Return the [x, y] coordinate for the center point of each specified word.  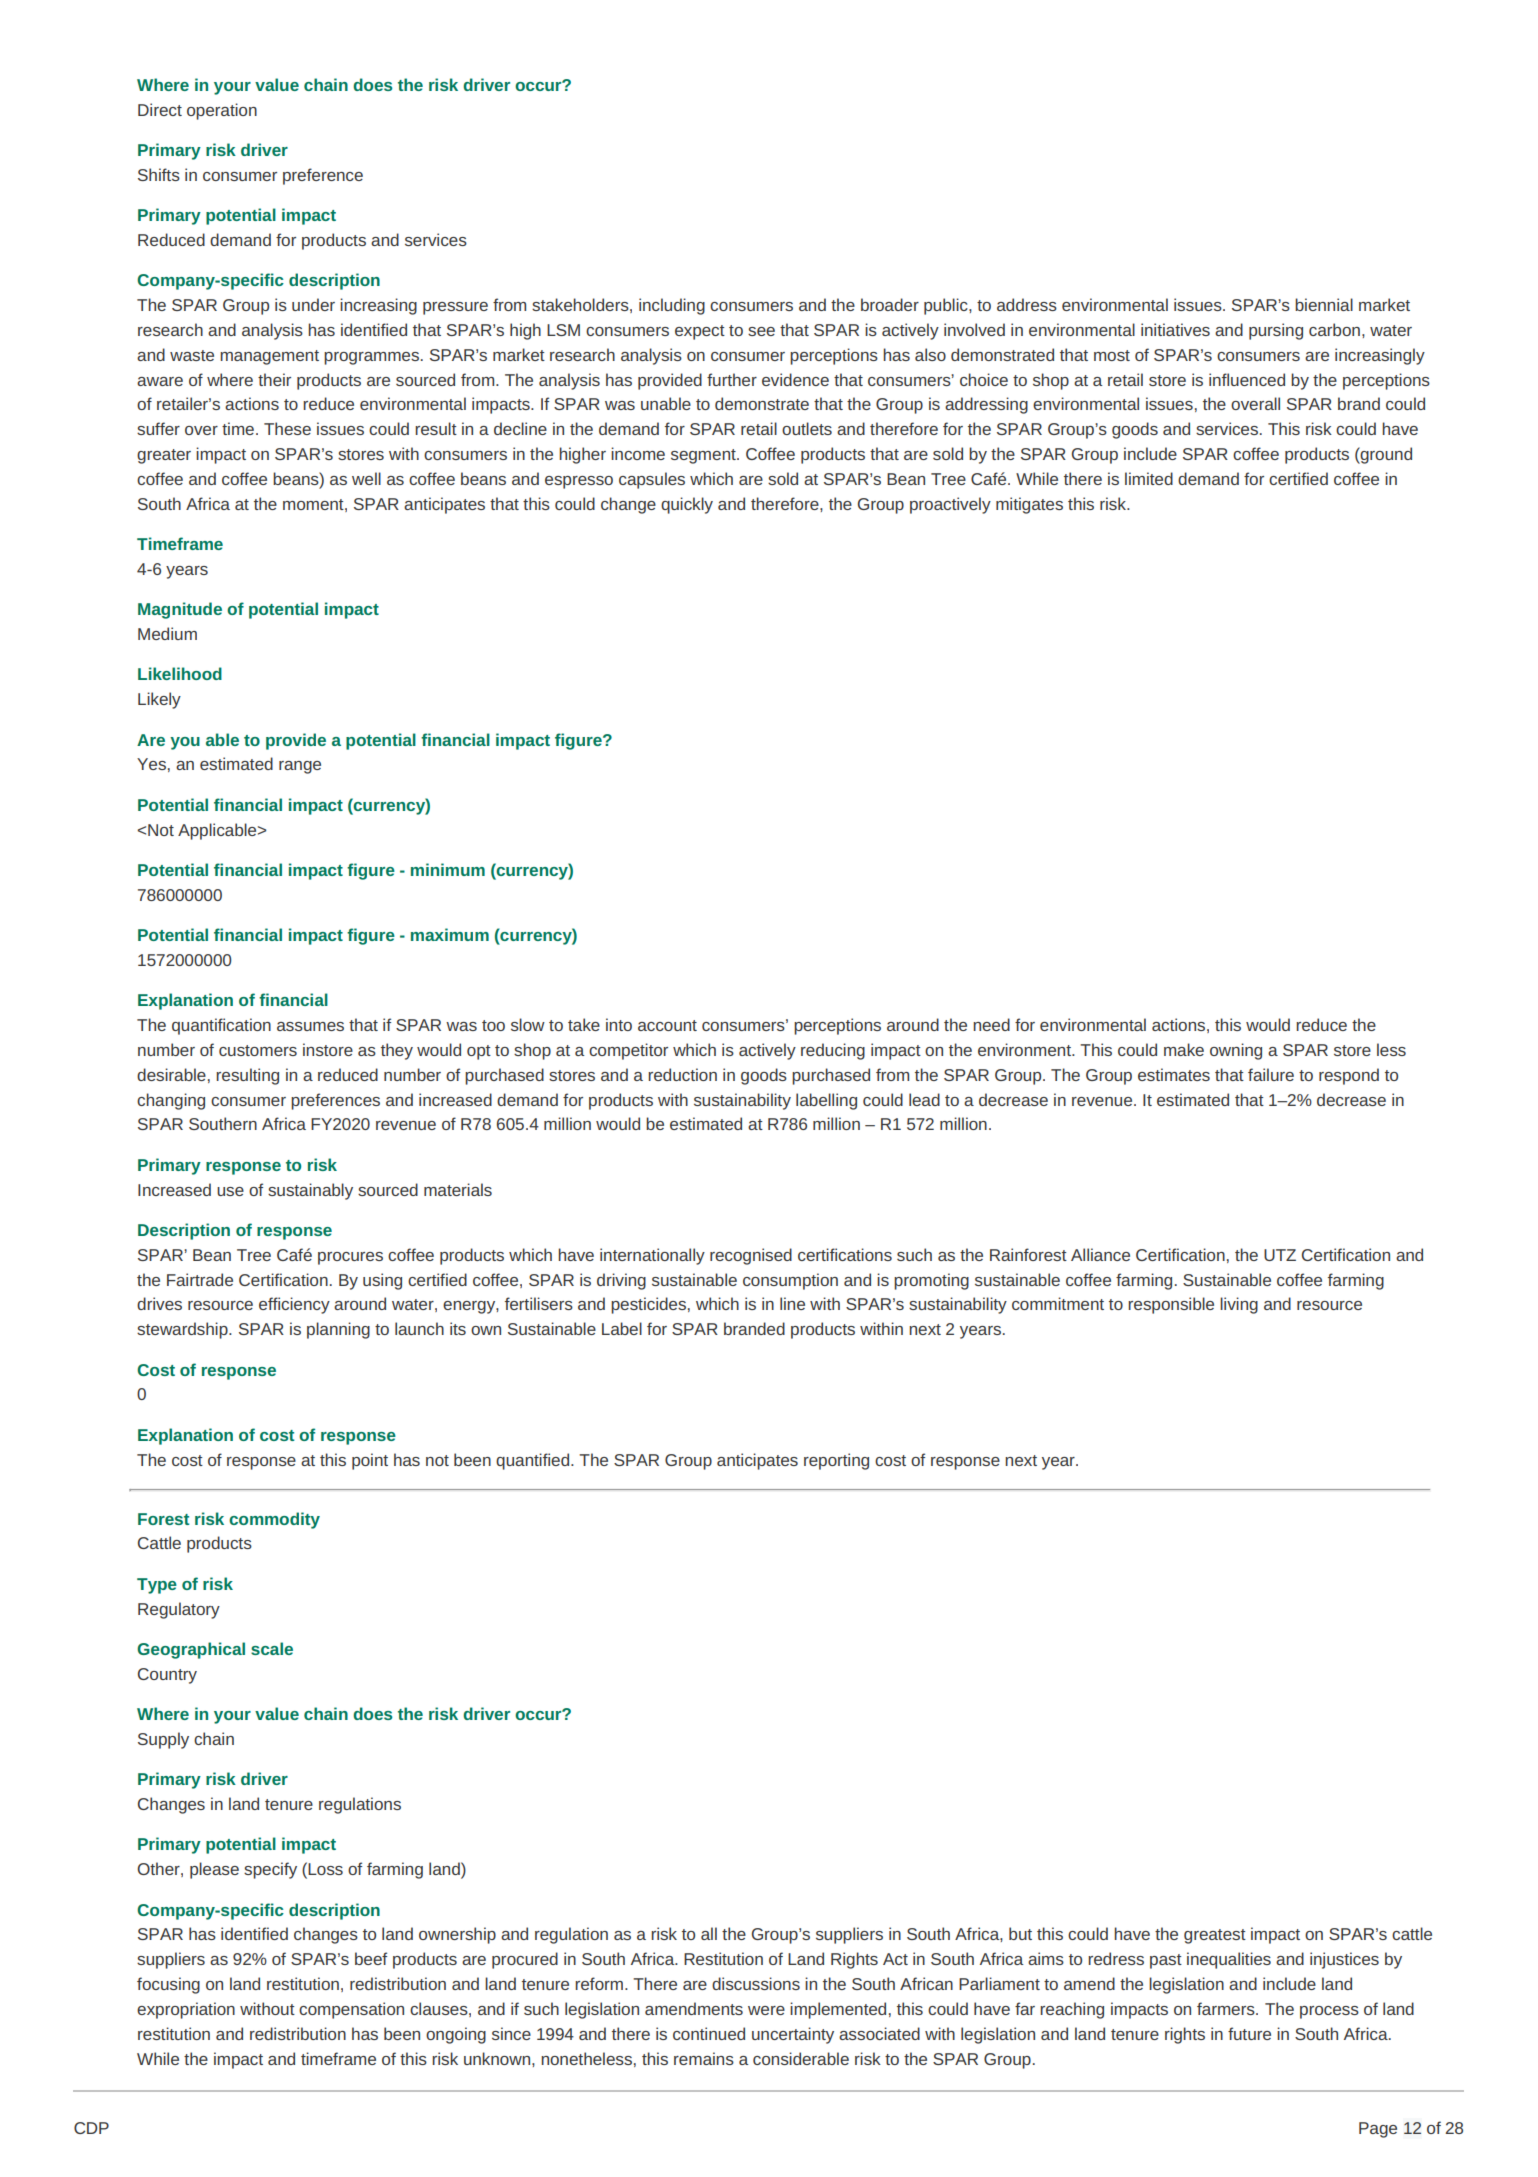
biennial [1324, 304]
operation [222, 111]
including [672, 306]
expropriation [186, 2010]
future [1249, 2033]
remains [704, 2058]
